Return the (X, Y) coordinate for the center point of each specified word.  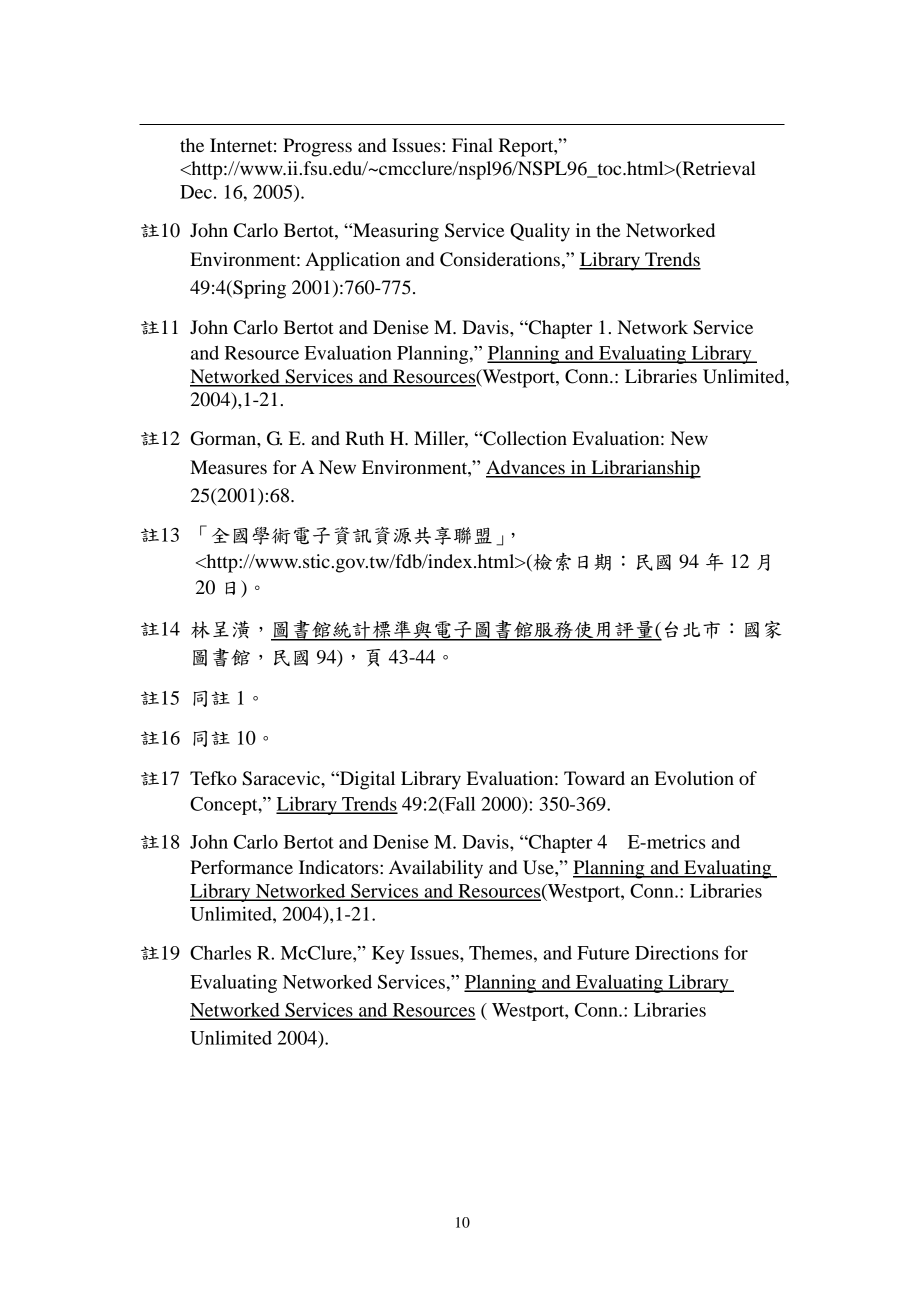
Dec (196, 192)
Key (388, 955)
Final (472, 145)
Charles (220, 953)
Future (603, 953)
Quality (540, 232)
